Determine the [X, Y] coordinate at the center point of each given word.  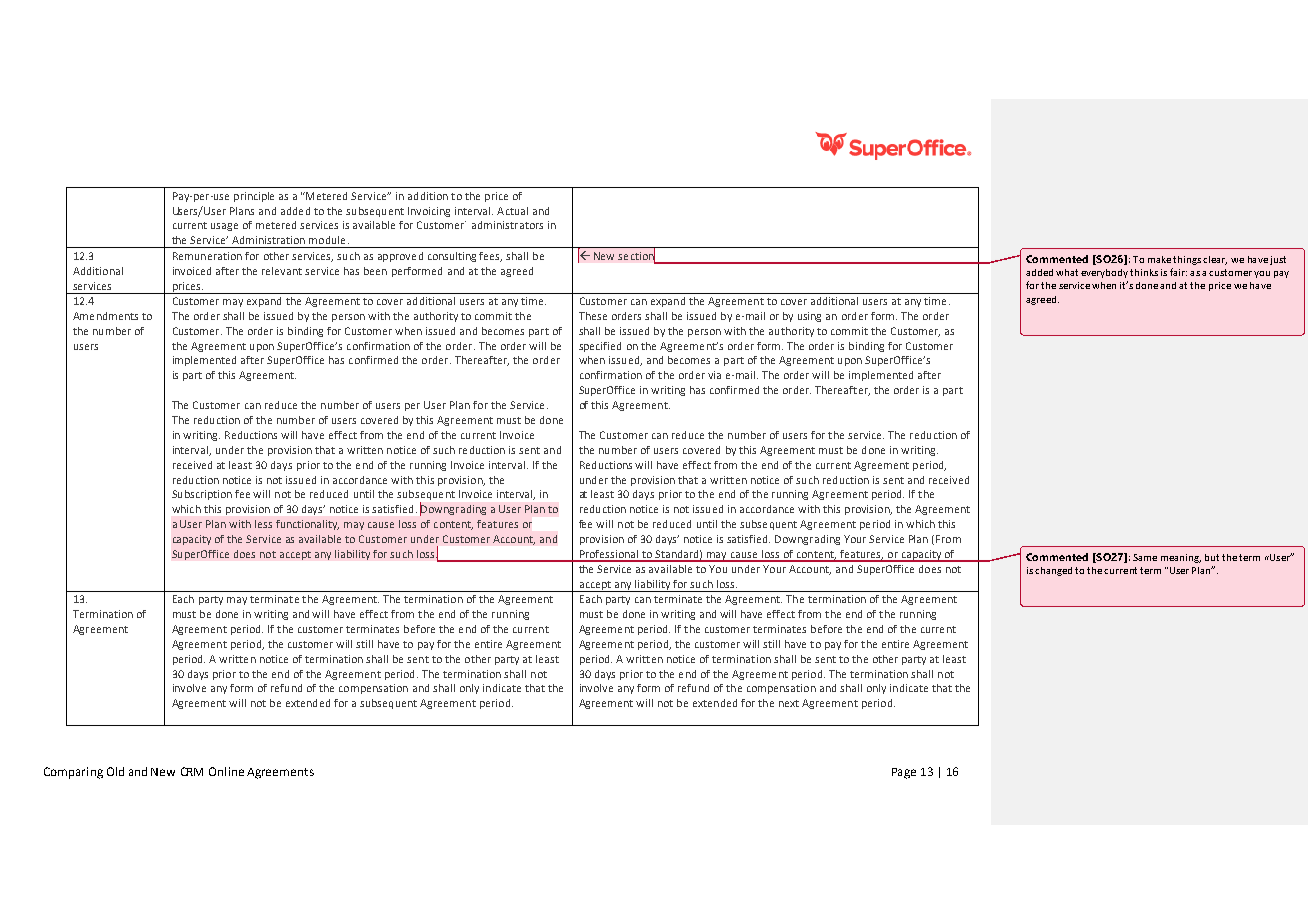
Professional [609, 555]
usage [224, 227]
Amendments [105, 316]
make [1159, 259]
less [263, 524]
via [714, 375]
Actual [512, 211]
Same [1145, 557]
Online [226, 771]
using [809, 317]
